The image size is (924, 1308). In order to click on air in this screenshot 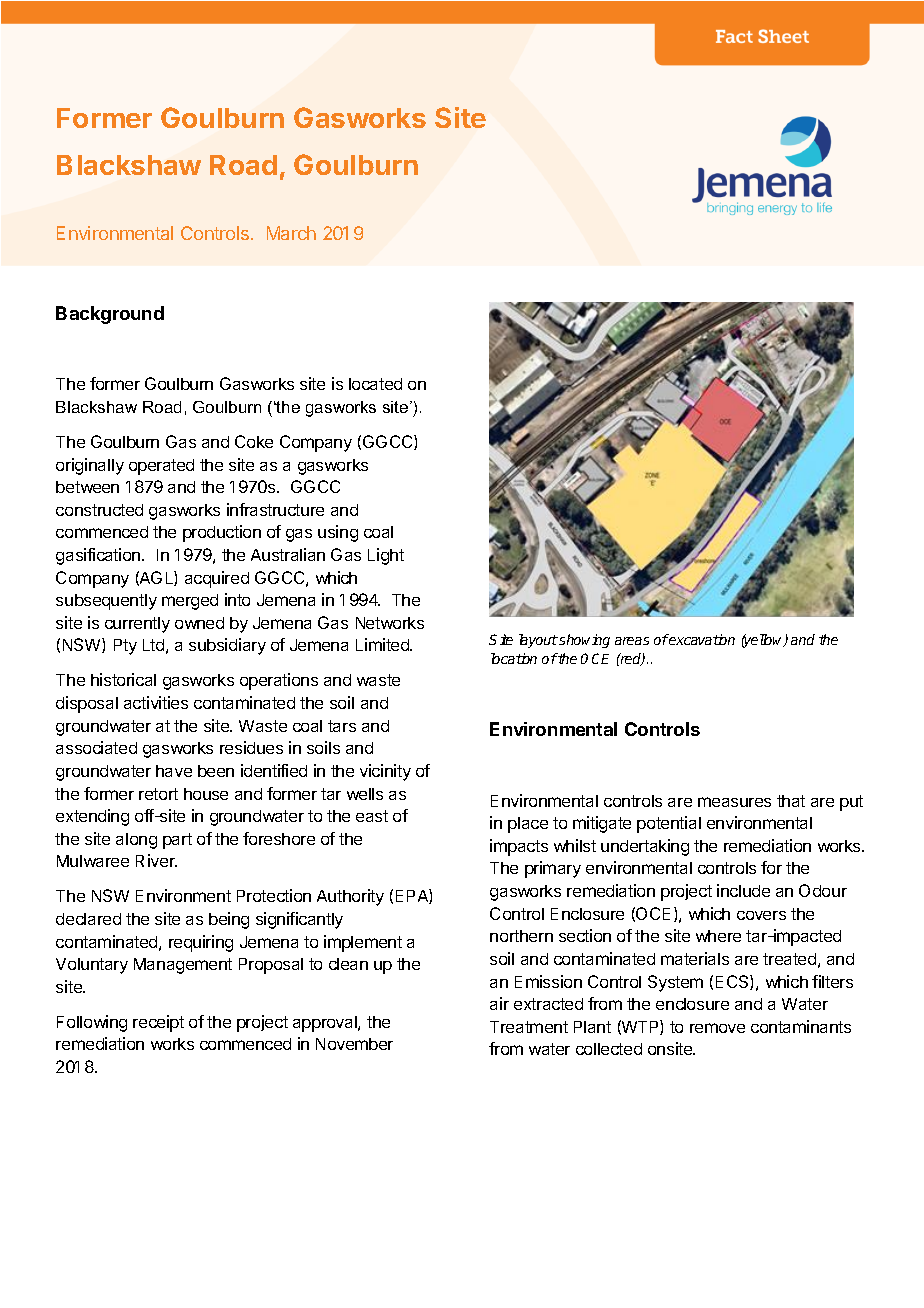, I will do `click(499, 1003)`.
